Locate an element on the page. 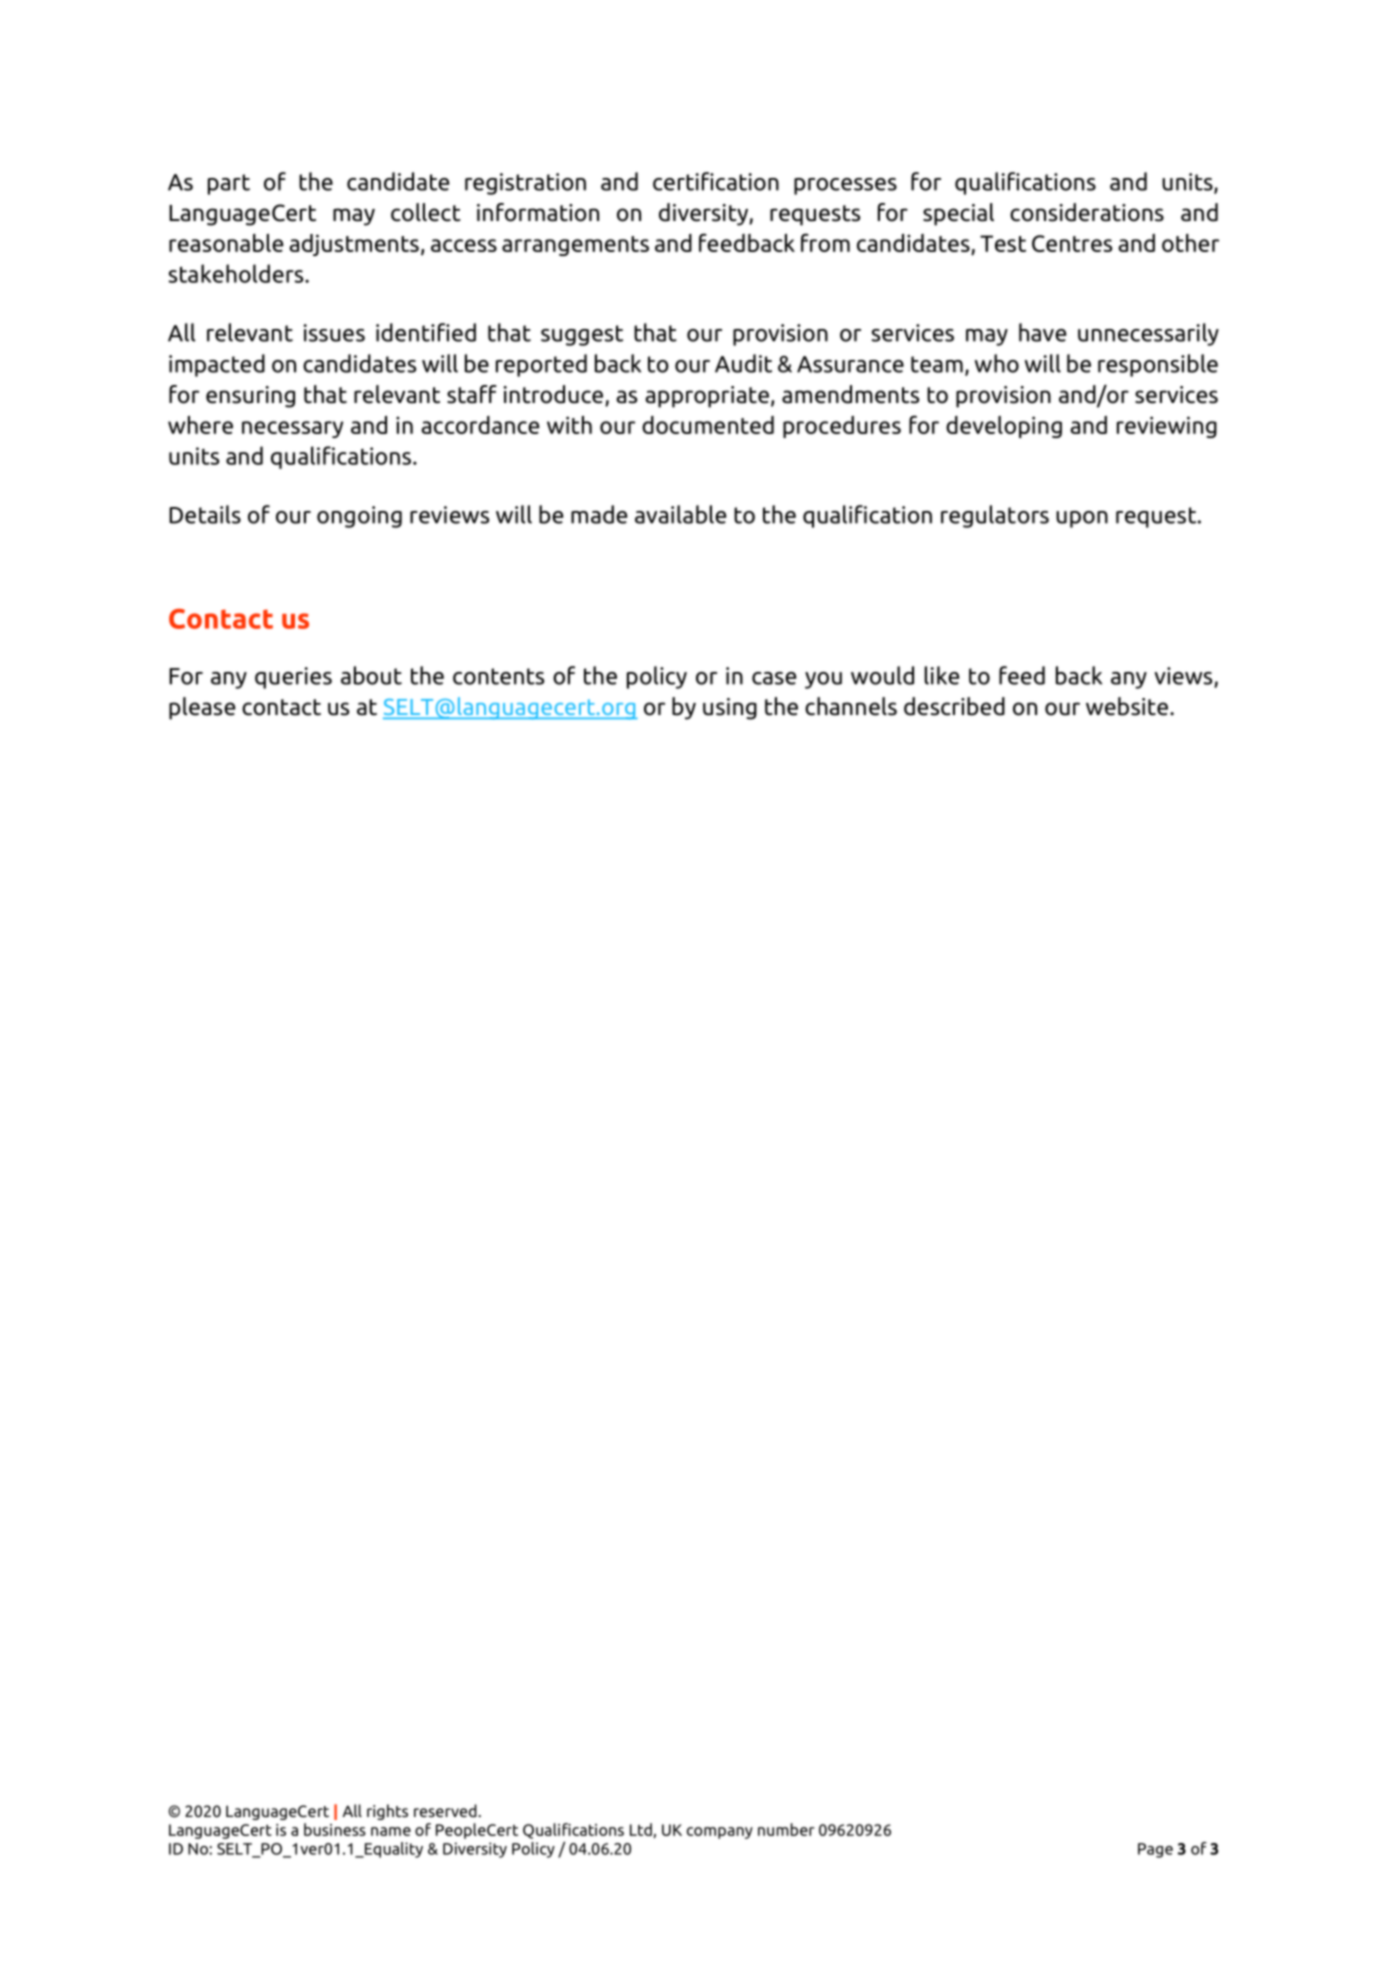  business is located at coordinates (335, 1829).
